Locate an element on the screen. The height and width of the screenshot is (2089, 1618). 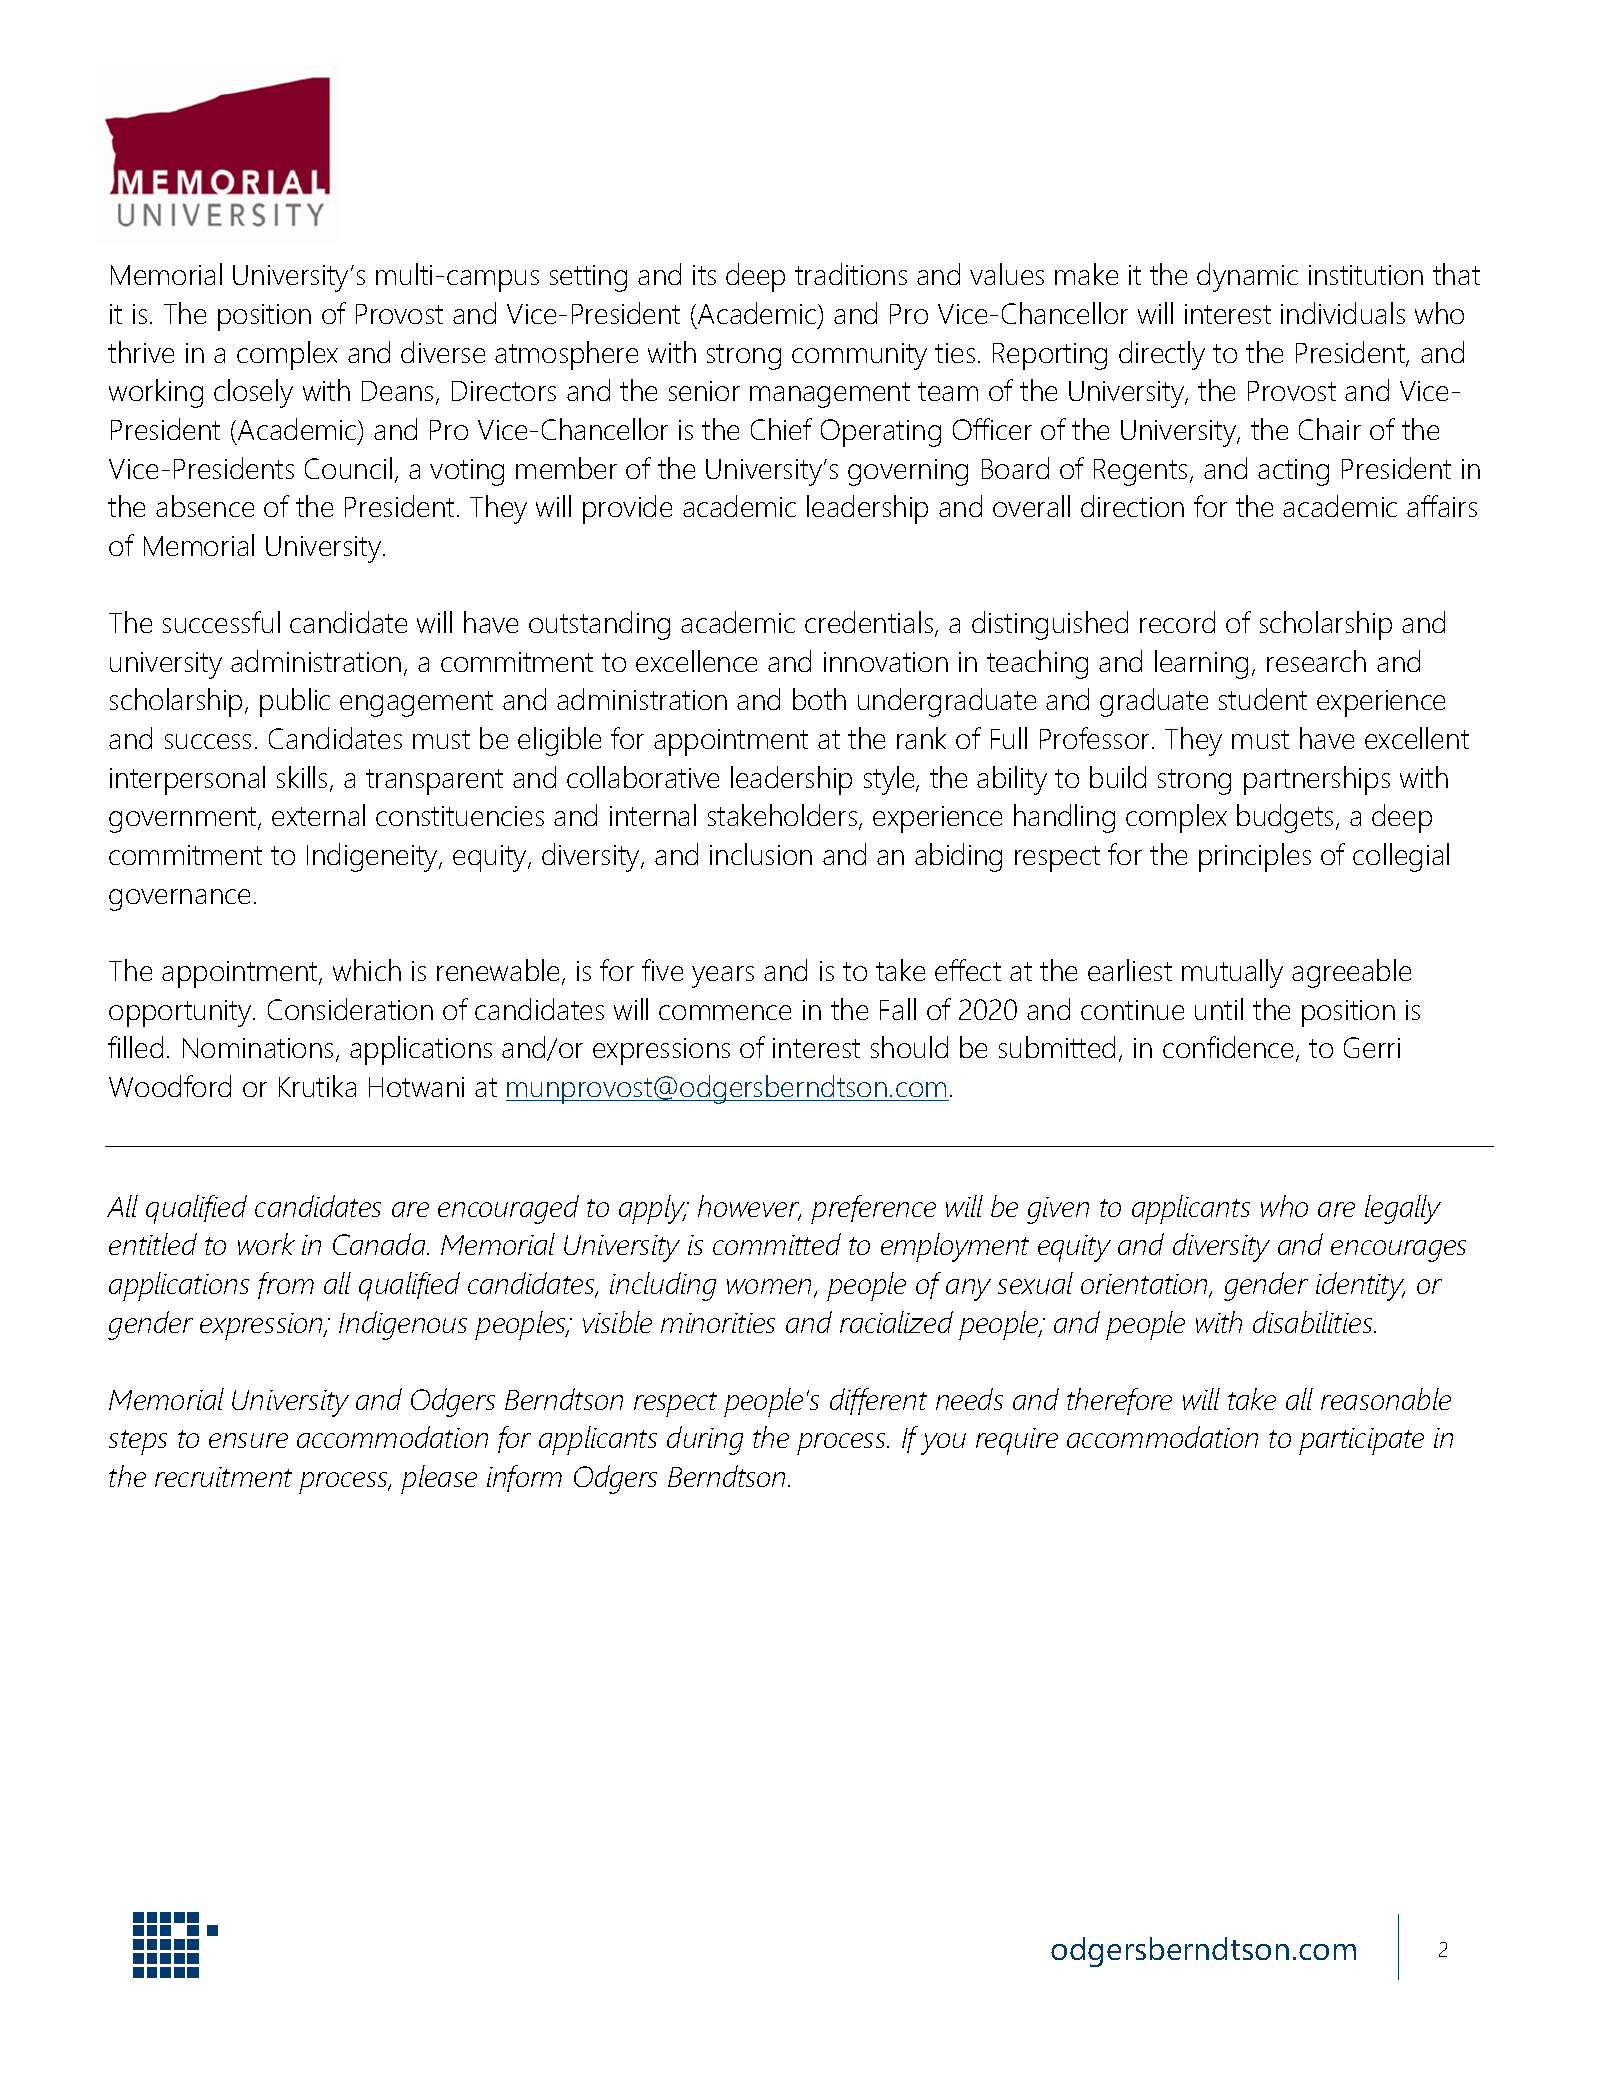
should is located at coordinates (909, 1047).
